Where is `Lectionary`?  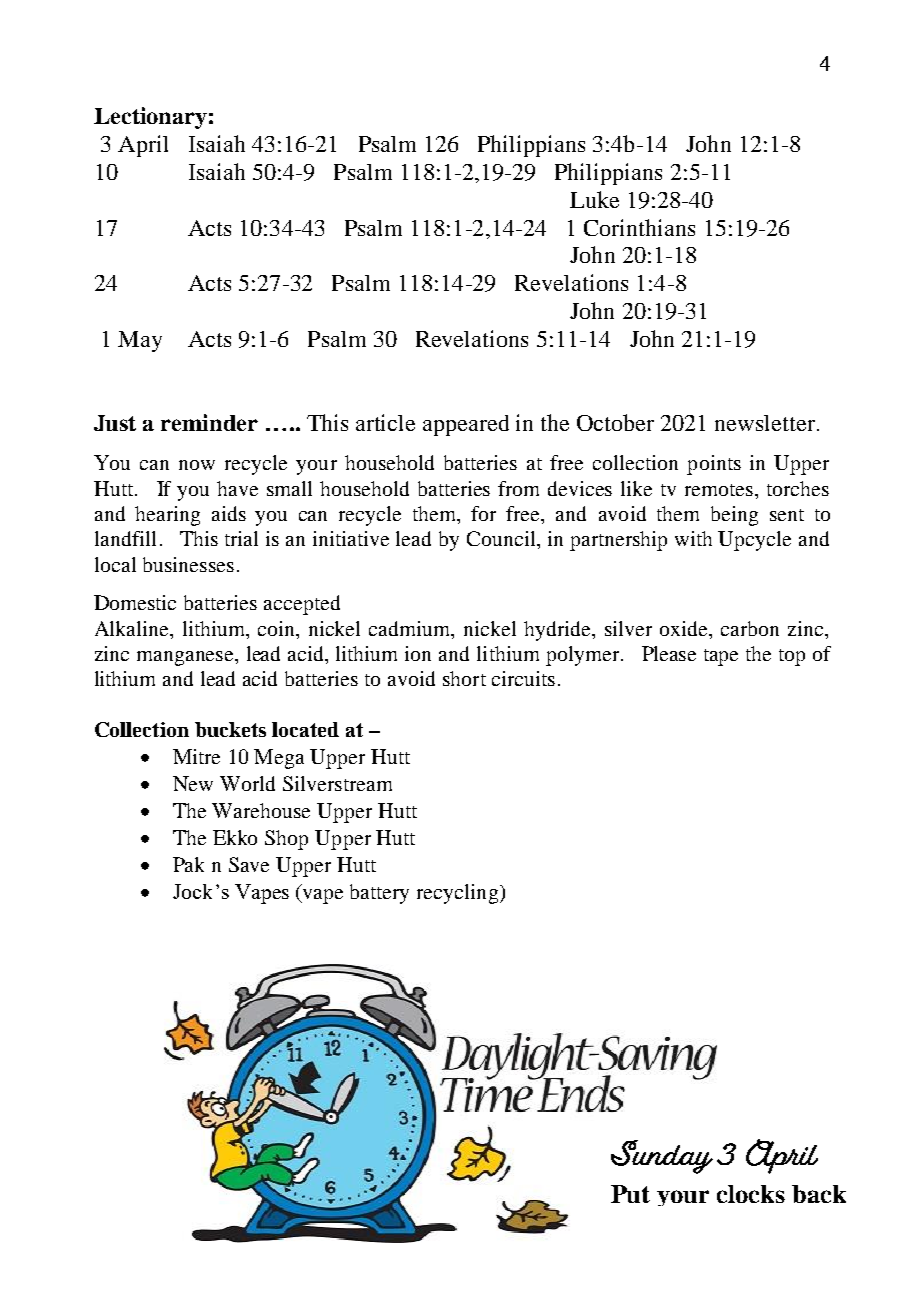 Lectionary is located at coordinates (150, 118).
